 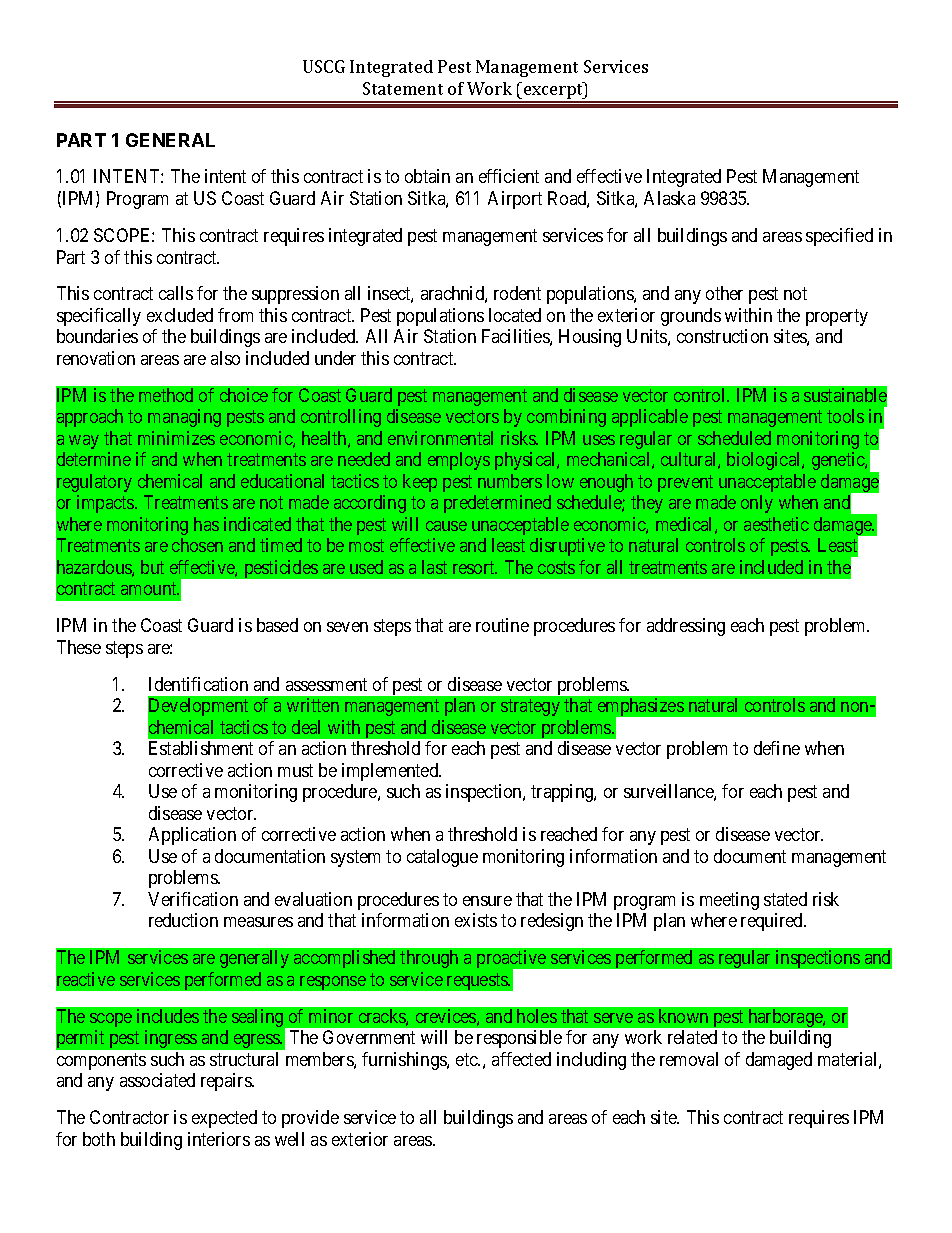 What do you see at coordinates (427, 176) in the document?
I see `obtain` at bounding box center [427, 176].
